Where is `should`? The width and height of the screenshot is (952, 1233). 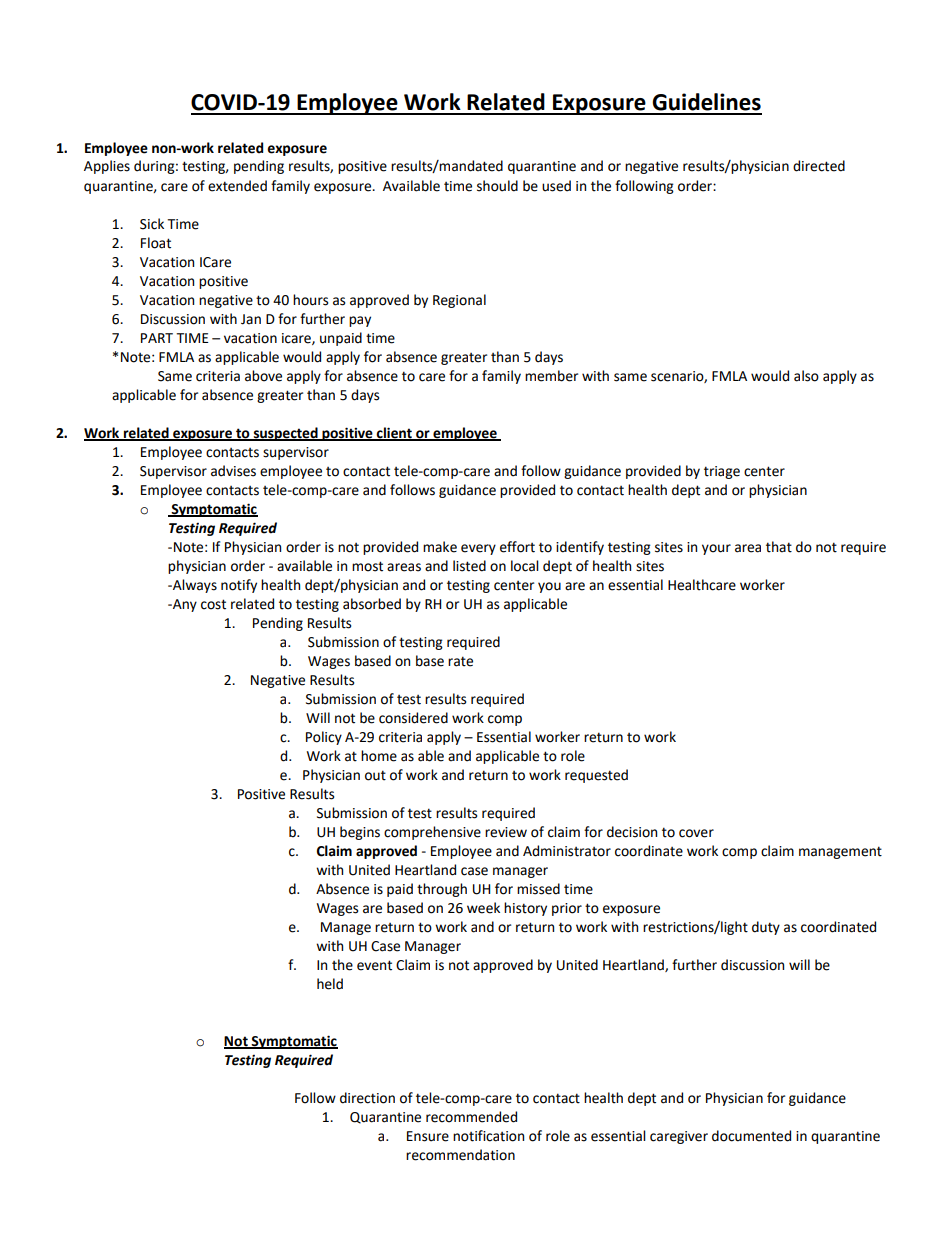 should is located at coordinates (497, 186).
